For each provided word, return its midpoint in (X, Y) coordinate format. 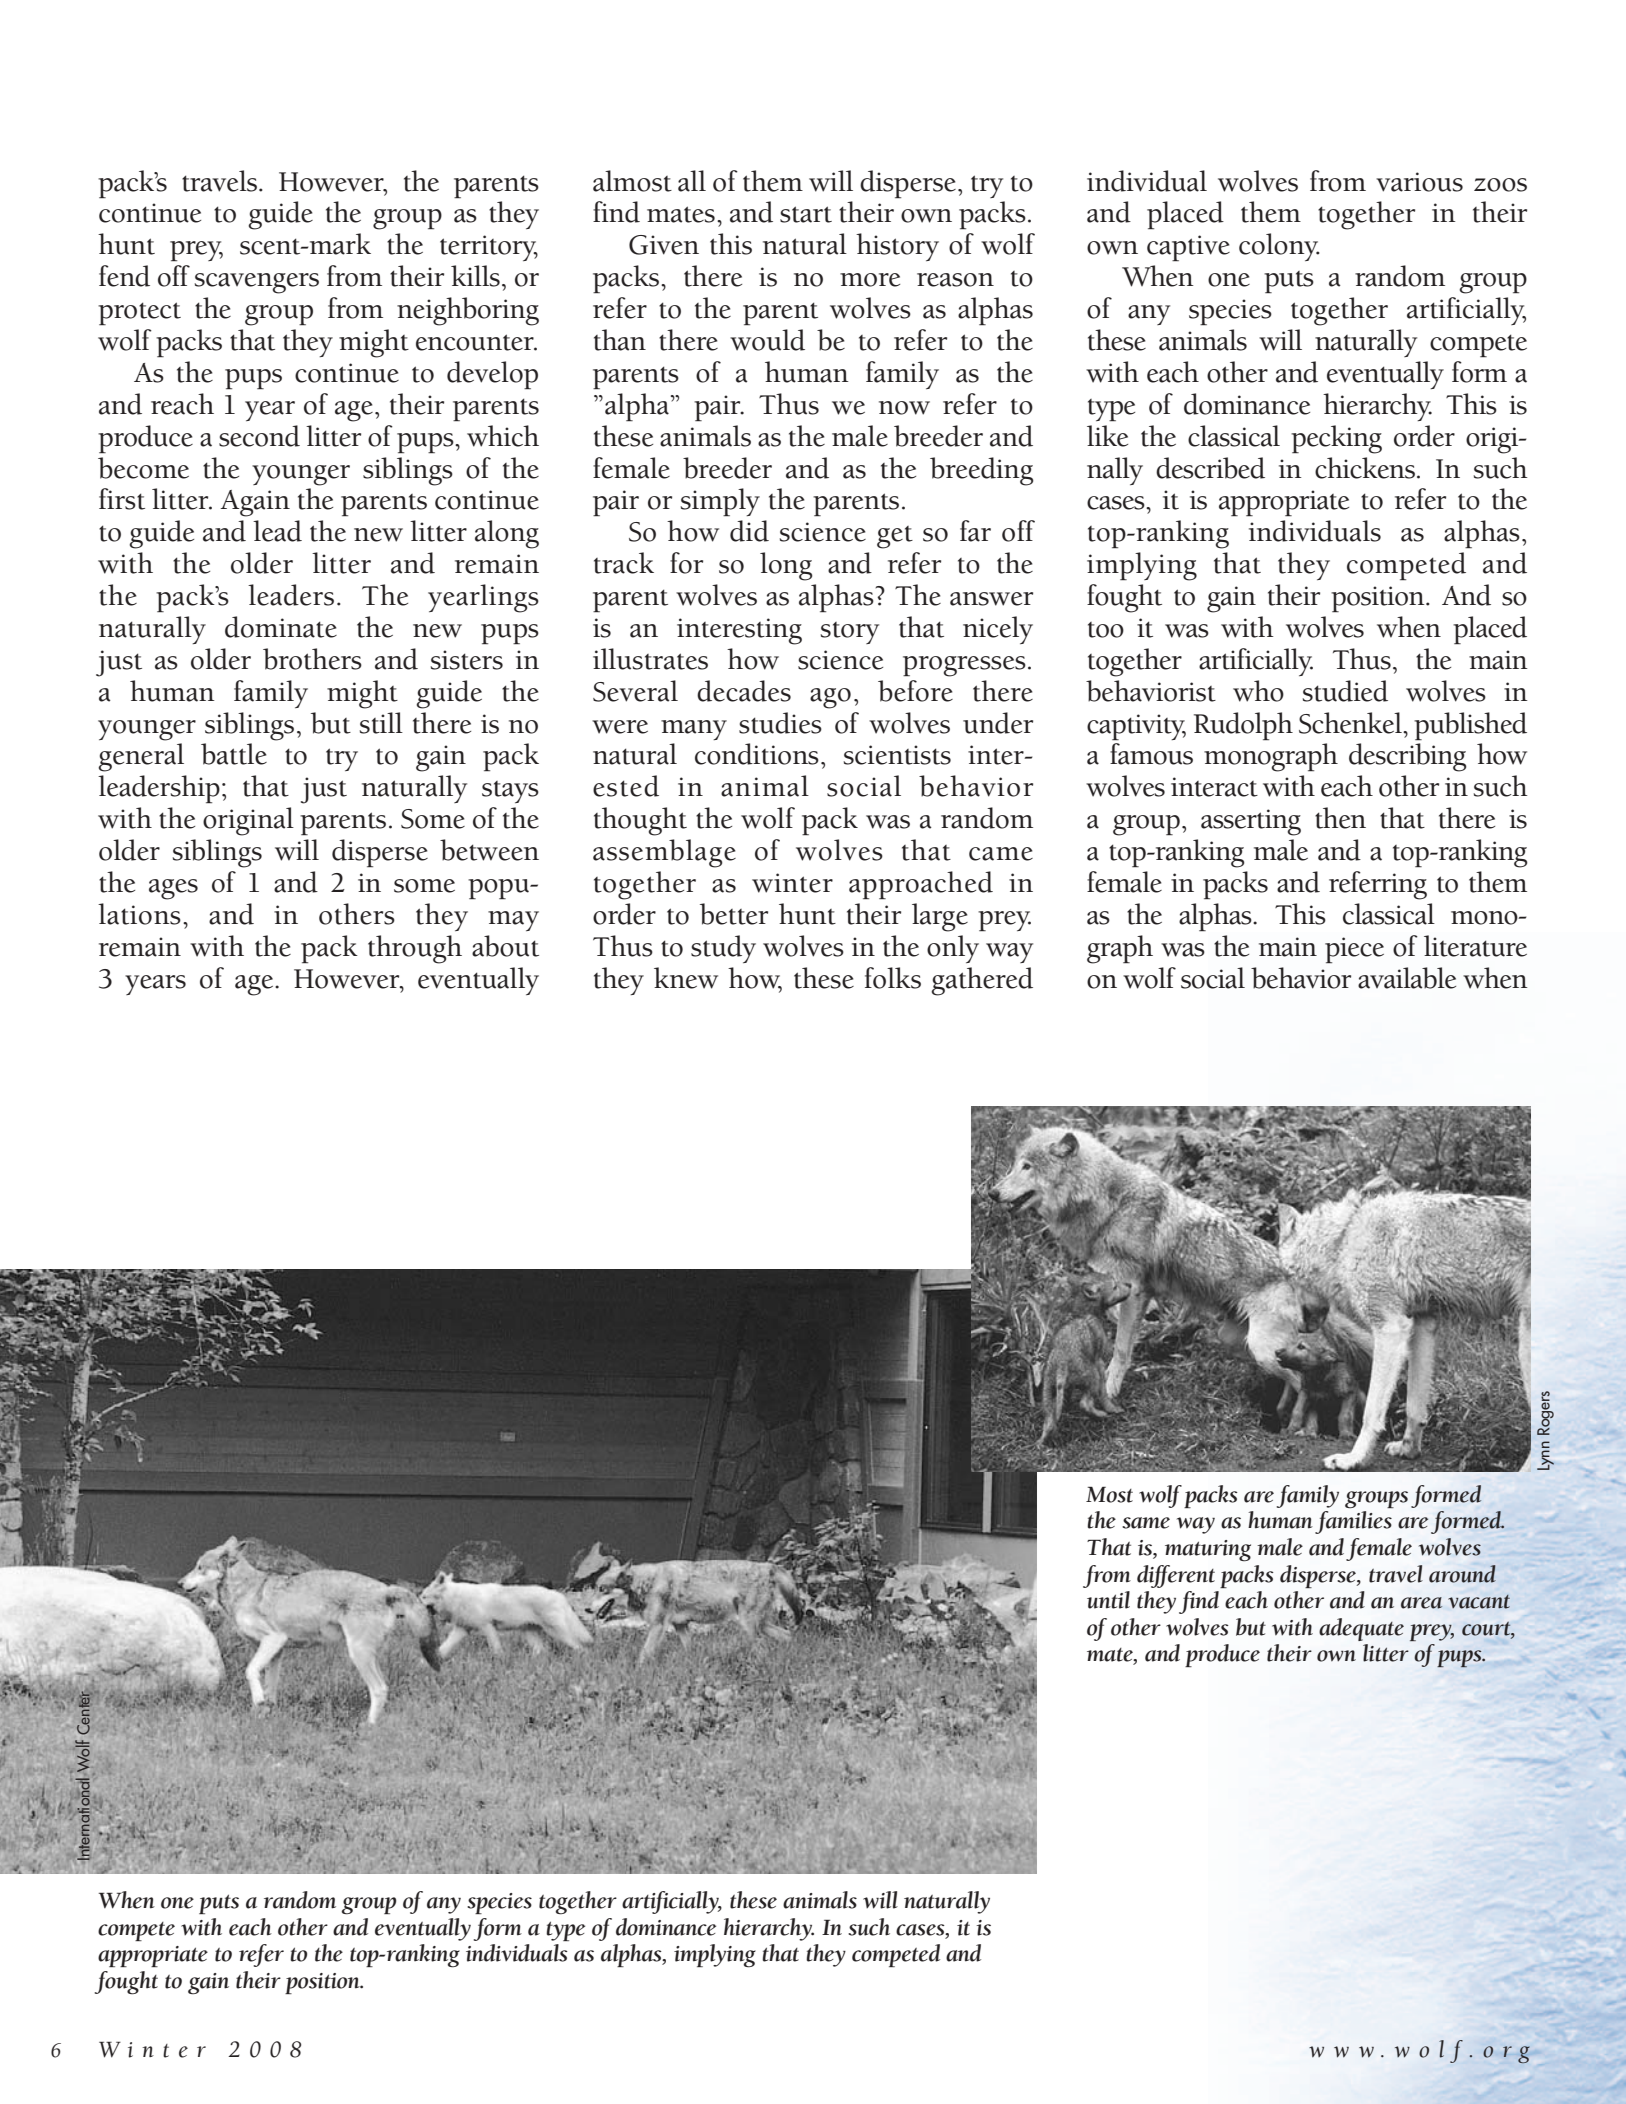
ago (830, 698)
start (806, 214)
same (1146, 1523)
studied (1345, 691)
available (1407, 978)
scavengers (257, 283)
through (415, 949)
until (1108, 1600)
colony (1279, 247)
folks (893, 978)
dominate (281, 627)
